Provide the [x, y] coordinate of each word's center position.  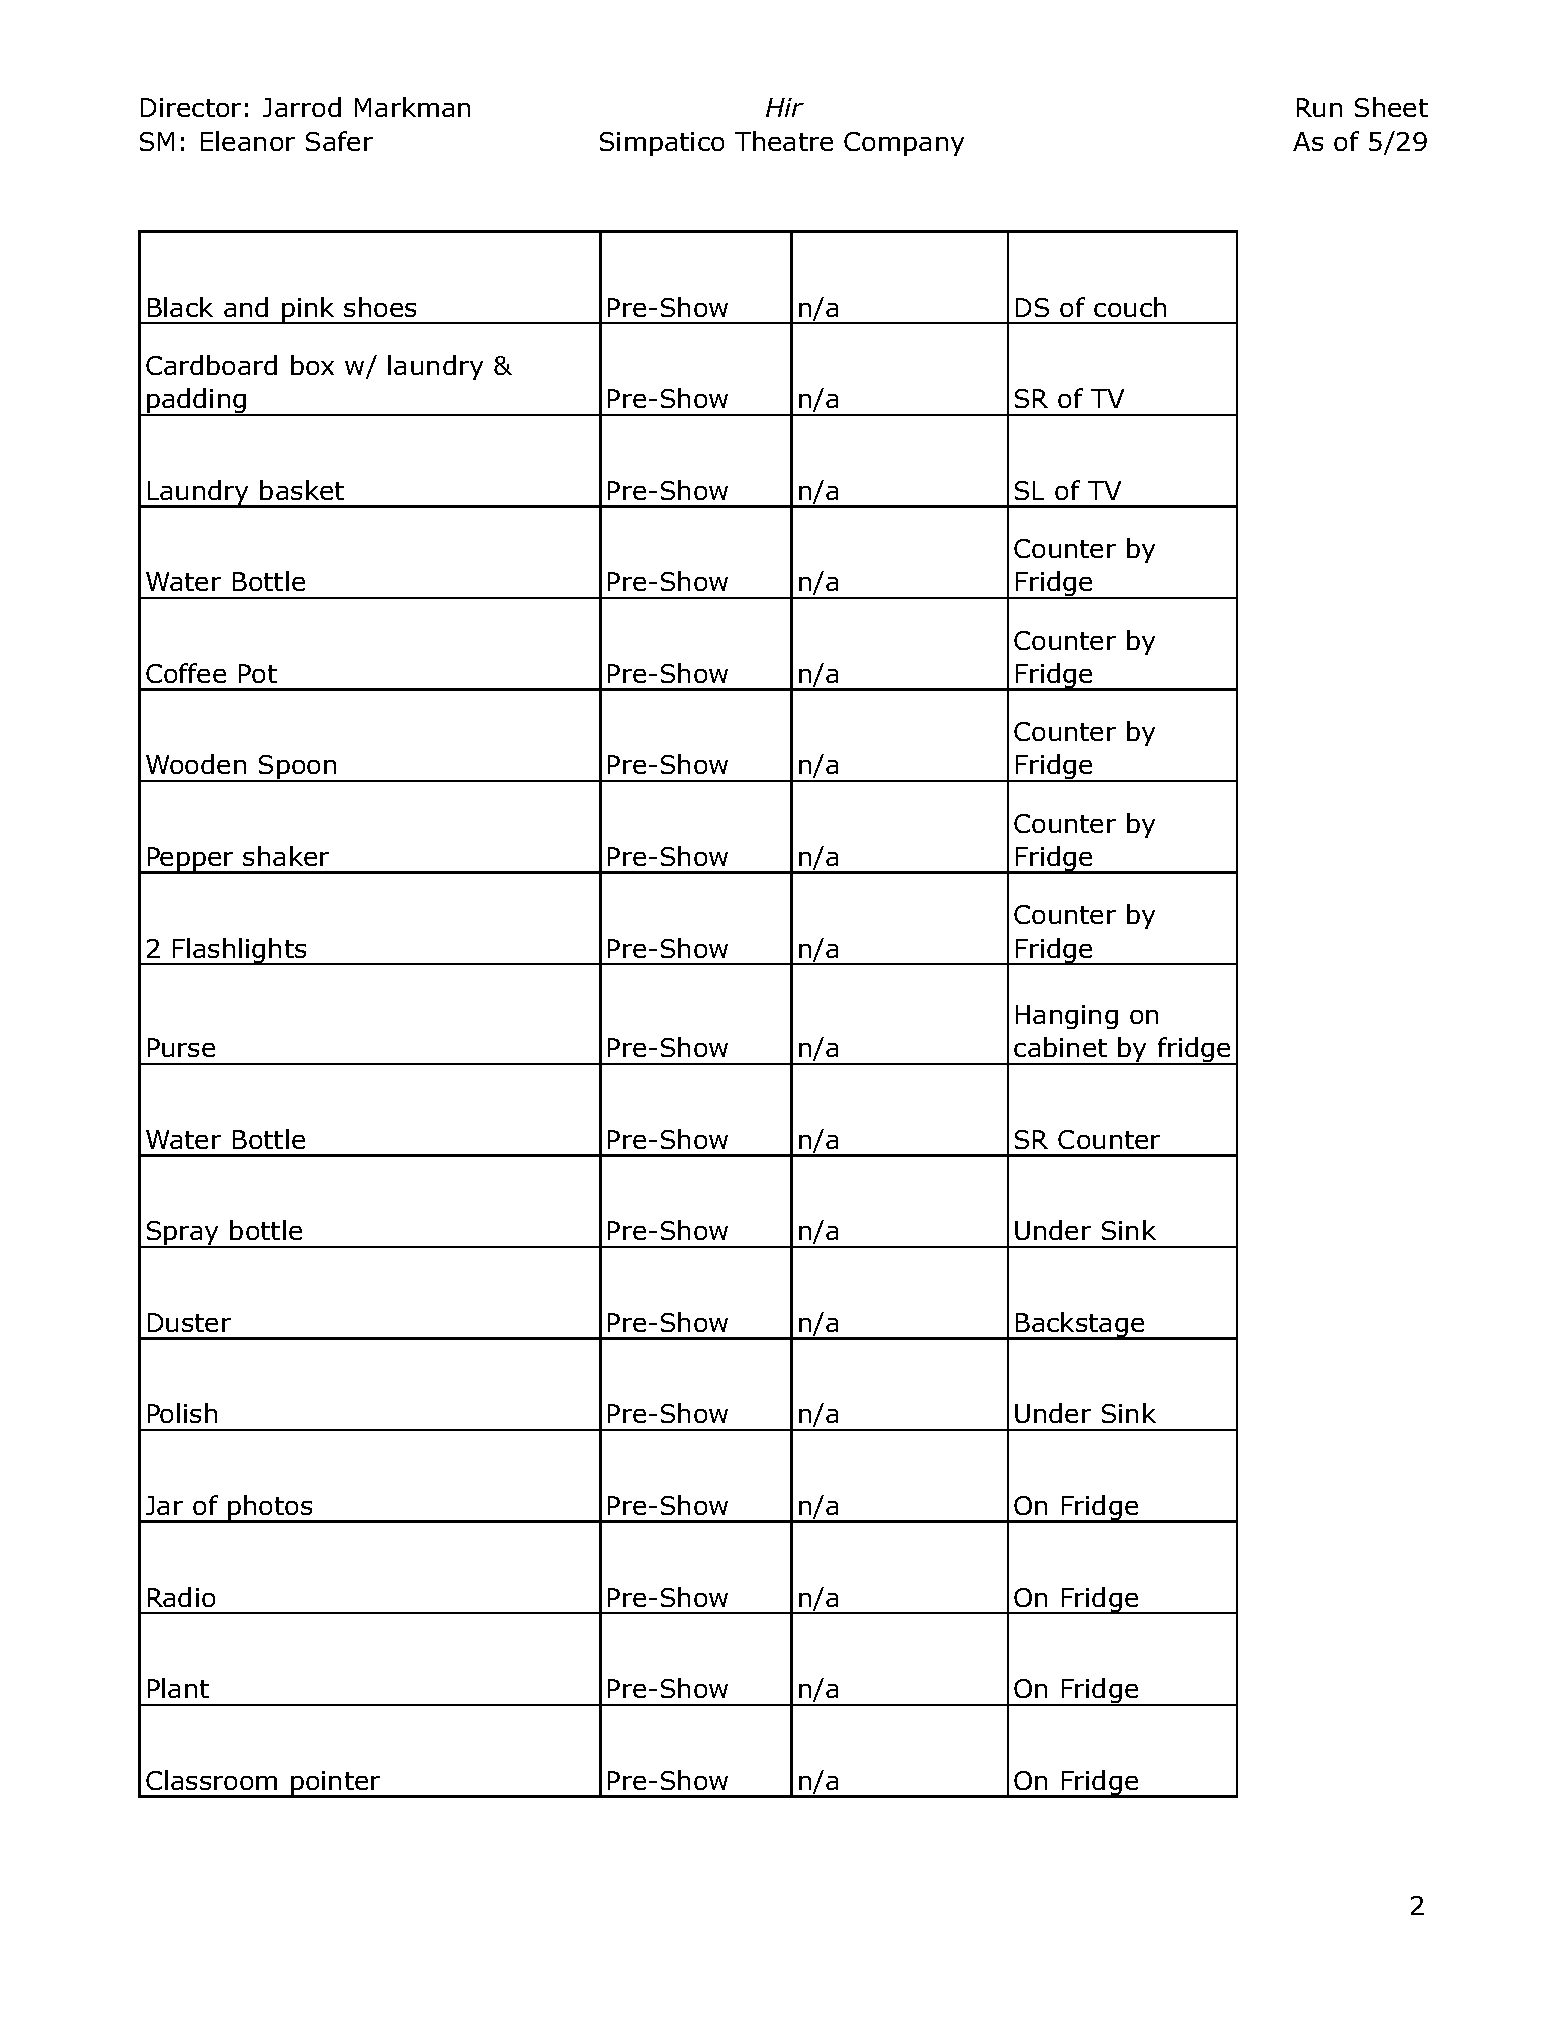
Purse [181, 1047]
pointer [336, 1784]
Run [1319, 107]
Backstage [1080, 1326]
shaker [286, 856]
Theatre [784, 141]
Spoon [298, 768]
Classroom [211, 1780]
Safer [339, 141]
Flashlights [240, 951]
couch [1130, 307]
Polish [182, 1413]
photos [270, 1509]
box [312, 365]
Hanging [1067, 1017]
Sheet [1391, 107]
